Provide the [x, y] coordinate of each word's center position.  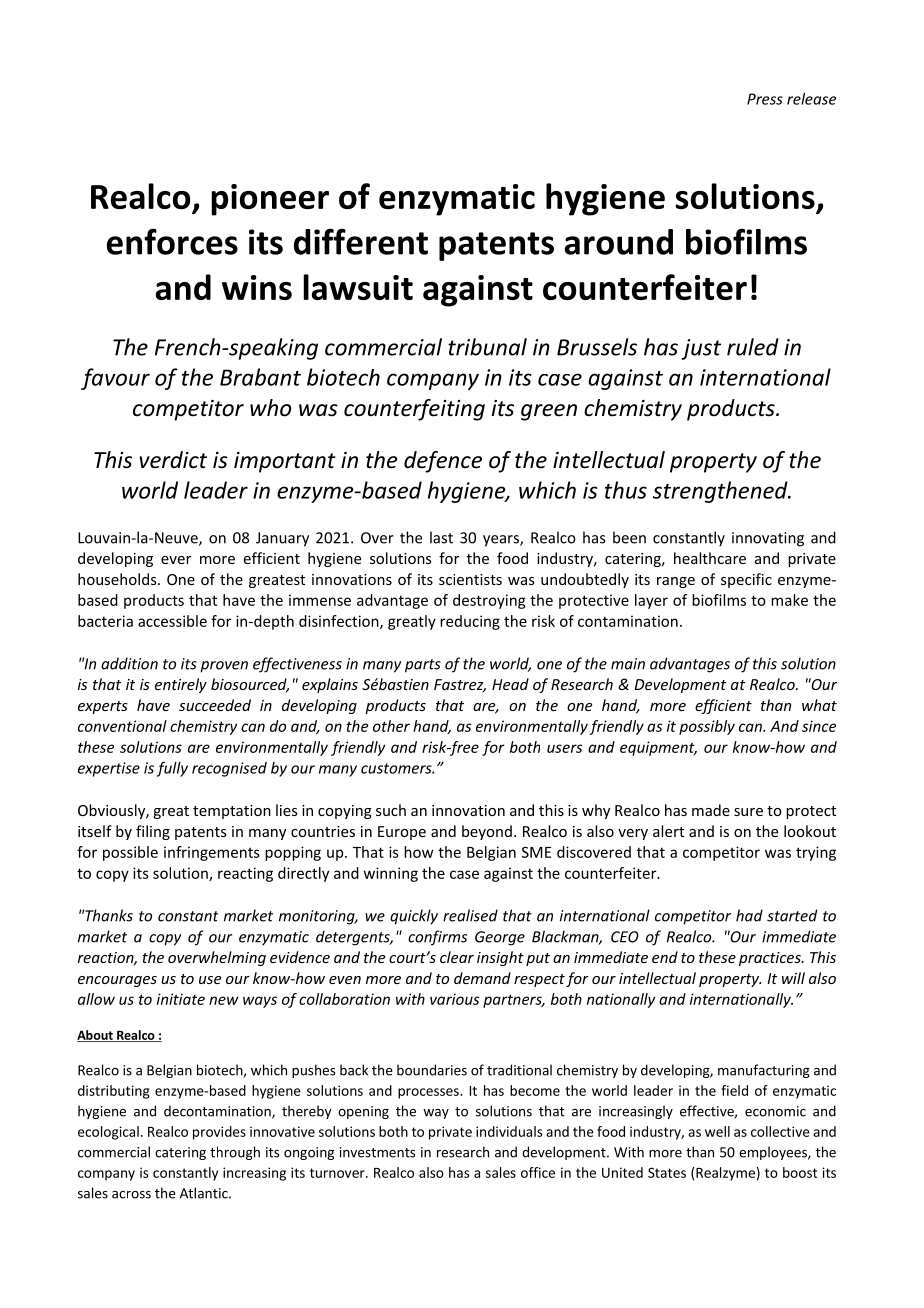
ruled [753, 347]
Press [765, 99]
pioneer [270, 200]
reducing [470, 622]
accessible [172, 621]
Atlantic [205, 1193]
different [361, 241]
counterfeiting [414, 410]
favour [115, 379]
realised [470, 915]
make [789, 600]
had [749, 915]
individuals [509, 1131]
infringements [212, 853]
